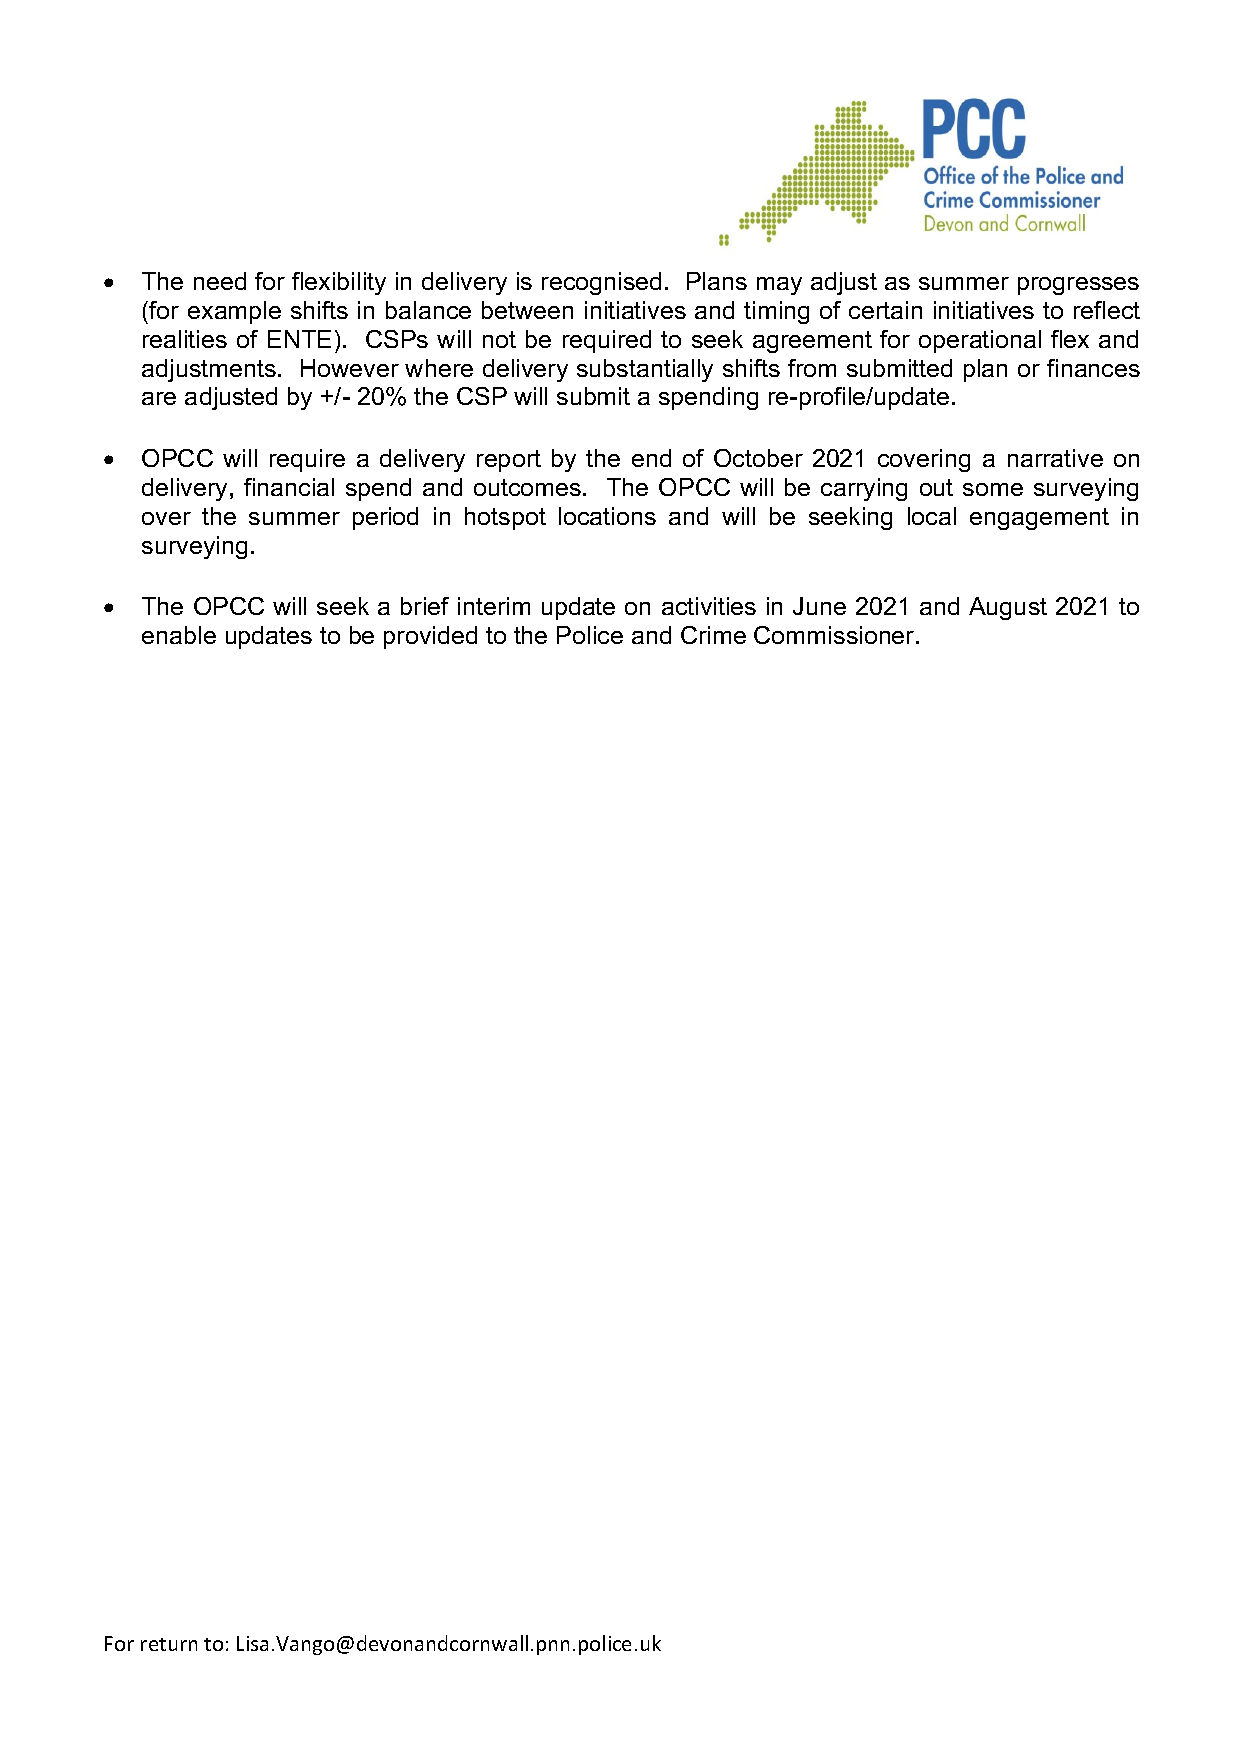  What do you see at coordinates (980, 341) in the screenshot?
I see `operational` at bounding box center [980, 341].
